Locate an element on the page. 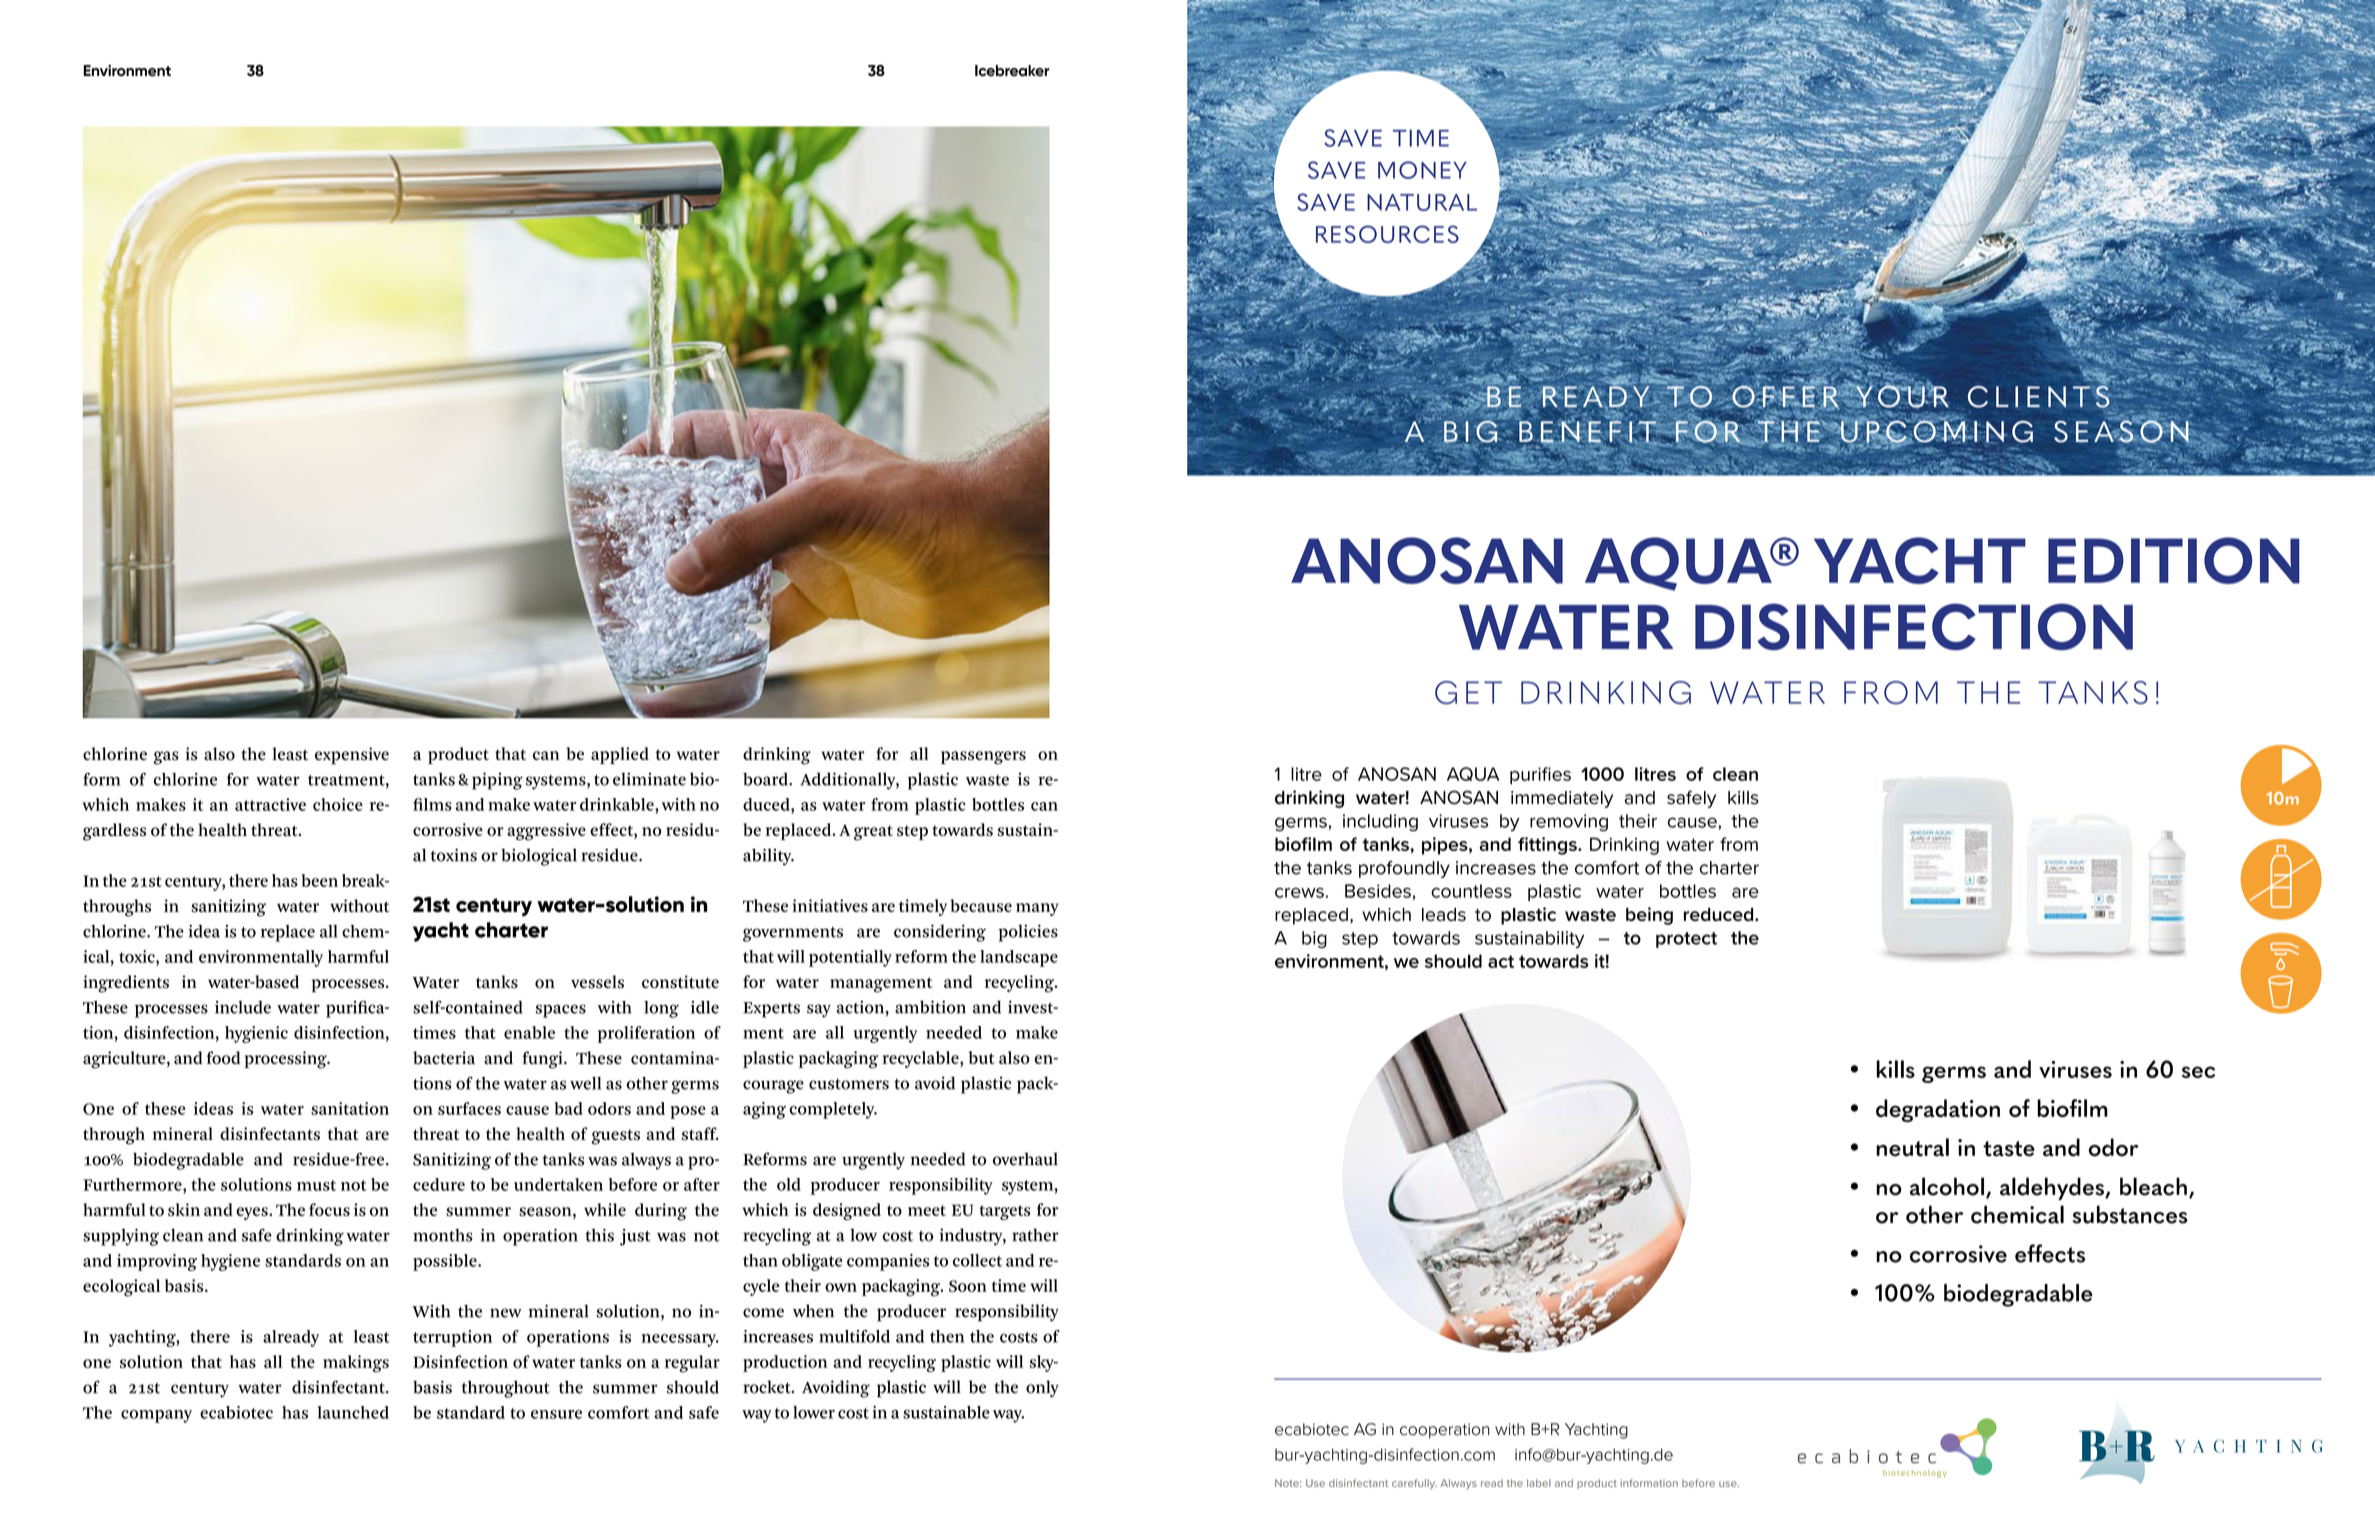 This document has width=2375, height=1519. RESOURCES is located at coordinates (1387, 234).
